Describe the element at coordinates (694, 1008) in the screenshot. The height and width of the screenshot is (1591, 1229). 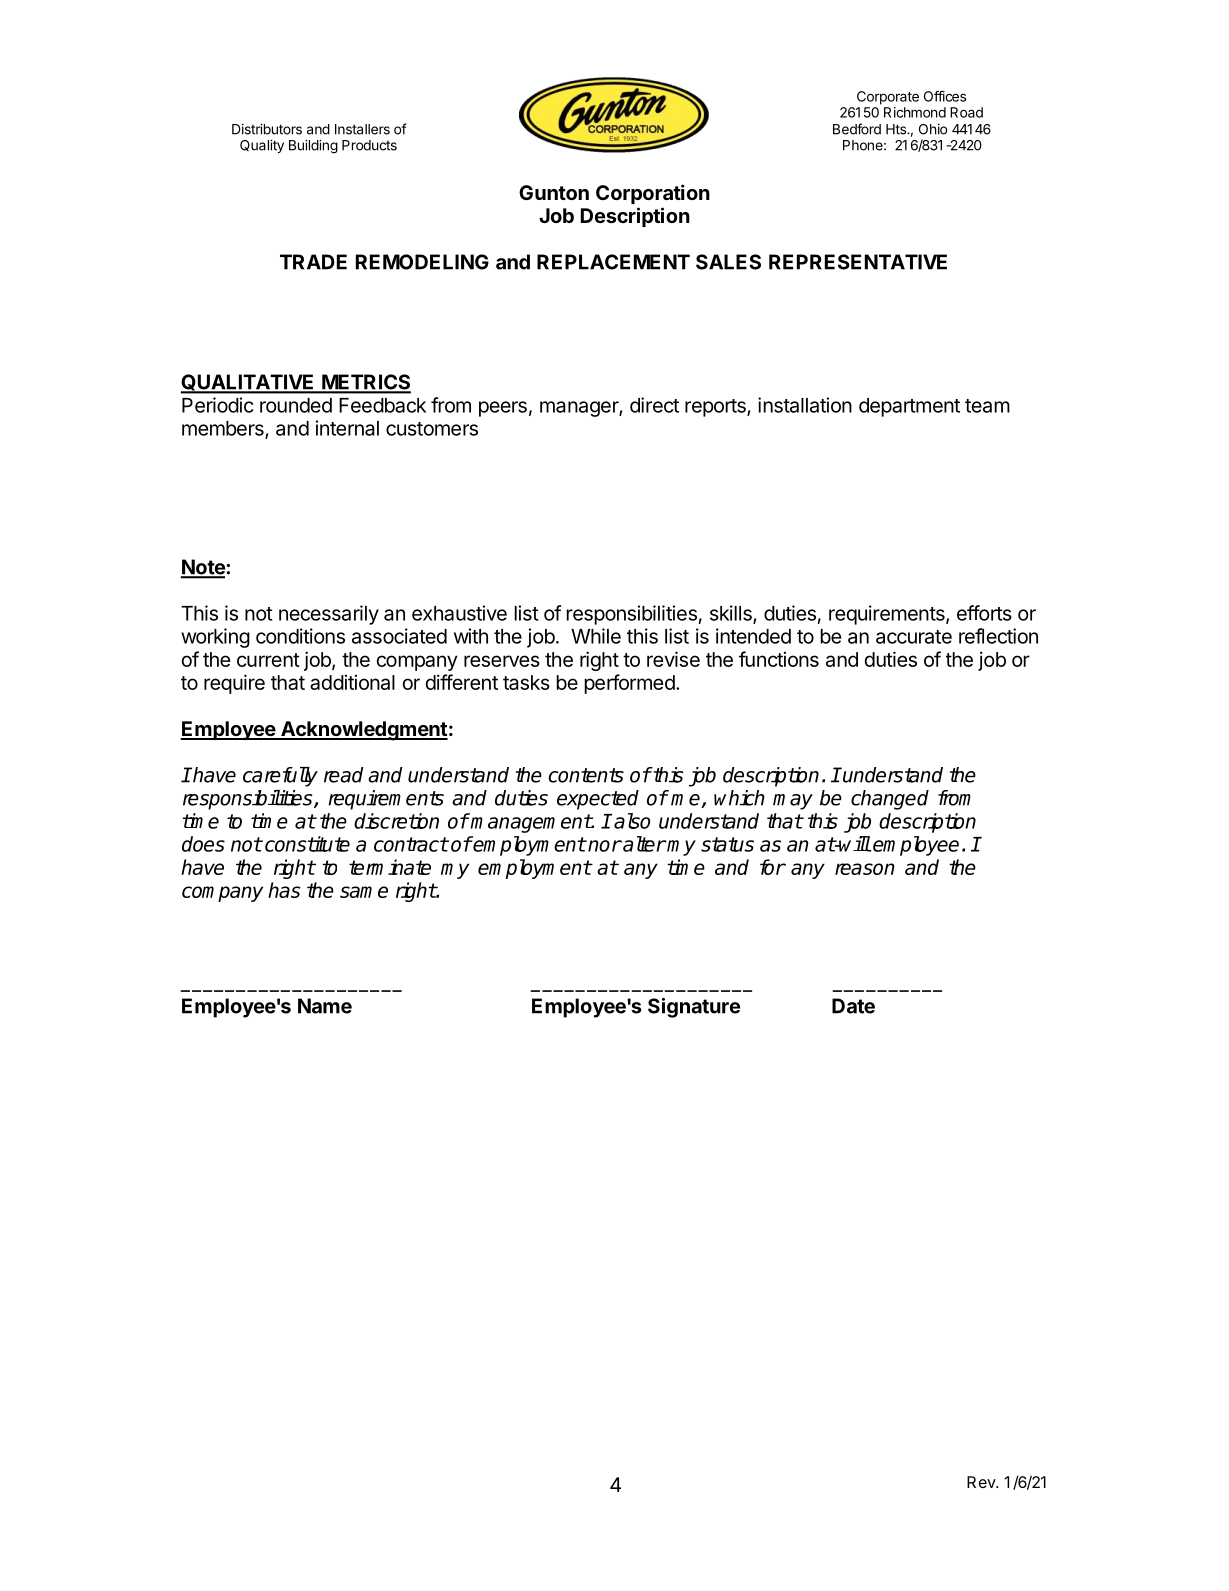
I see `Signature` at that location.
